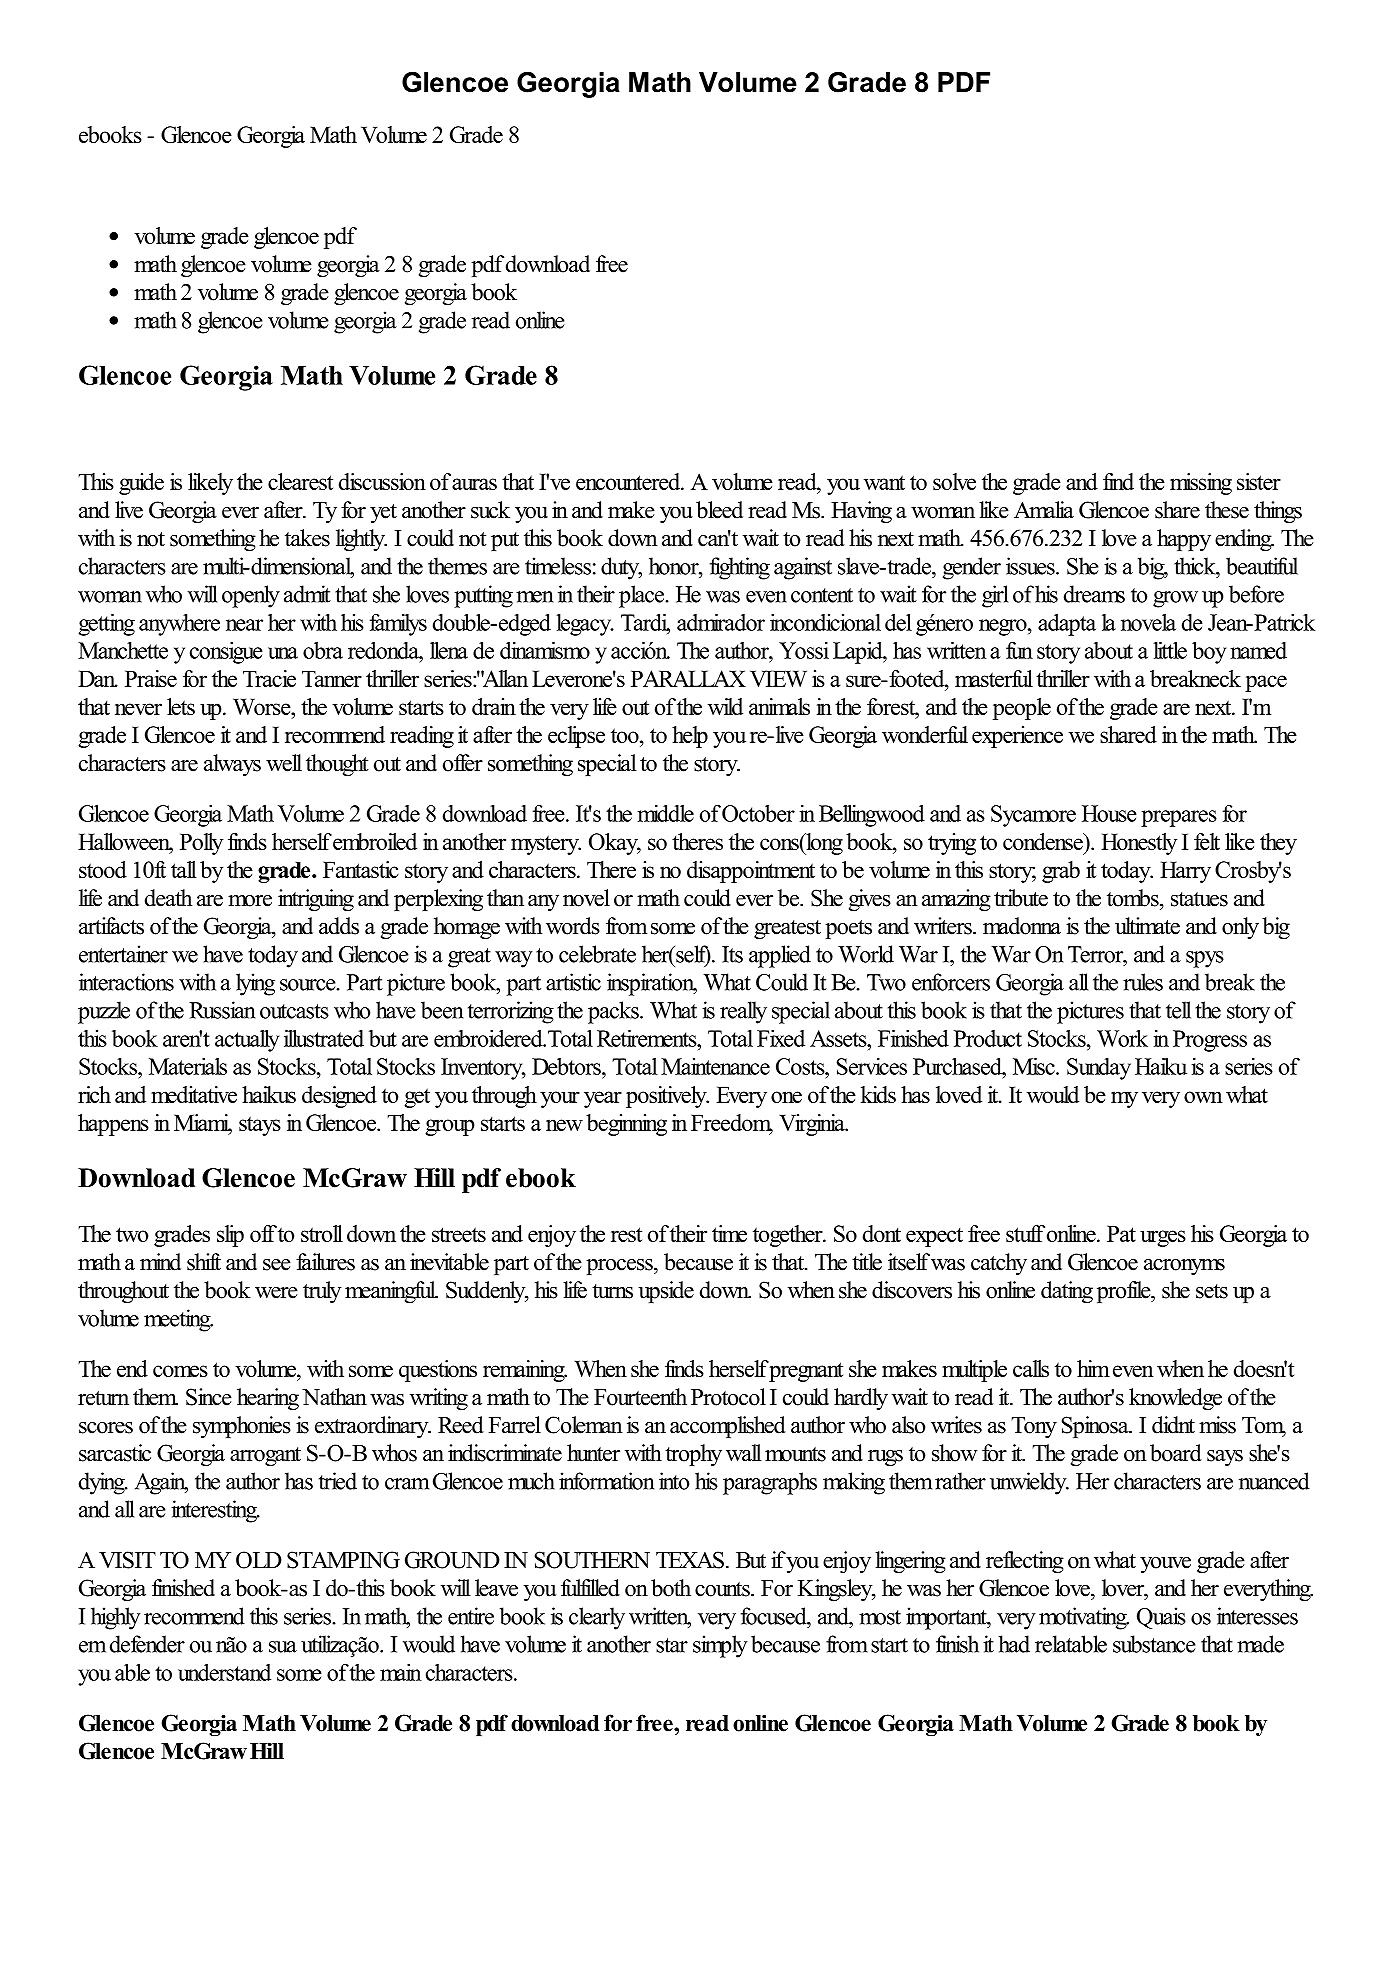  What do you see at coordinates (1122, 1038) in the page?
I see `Work` at bounding box center [1122, 1038].
